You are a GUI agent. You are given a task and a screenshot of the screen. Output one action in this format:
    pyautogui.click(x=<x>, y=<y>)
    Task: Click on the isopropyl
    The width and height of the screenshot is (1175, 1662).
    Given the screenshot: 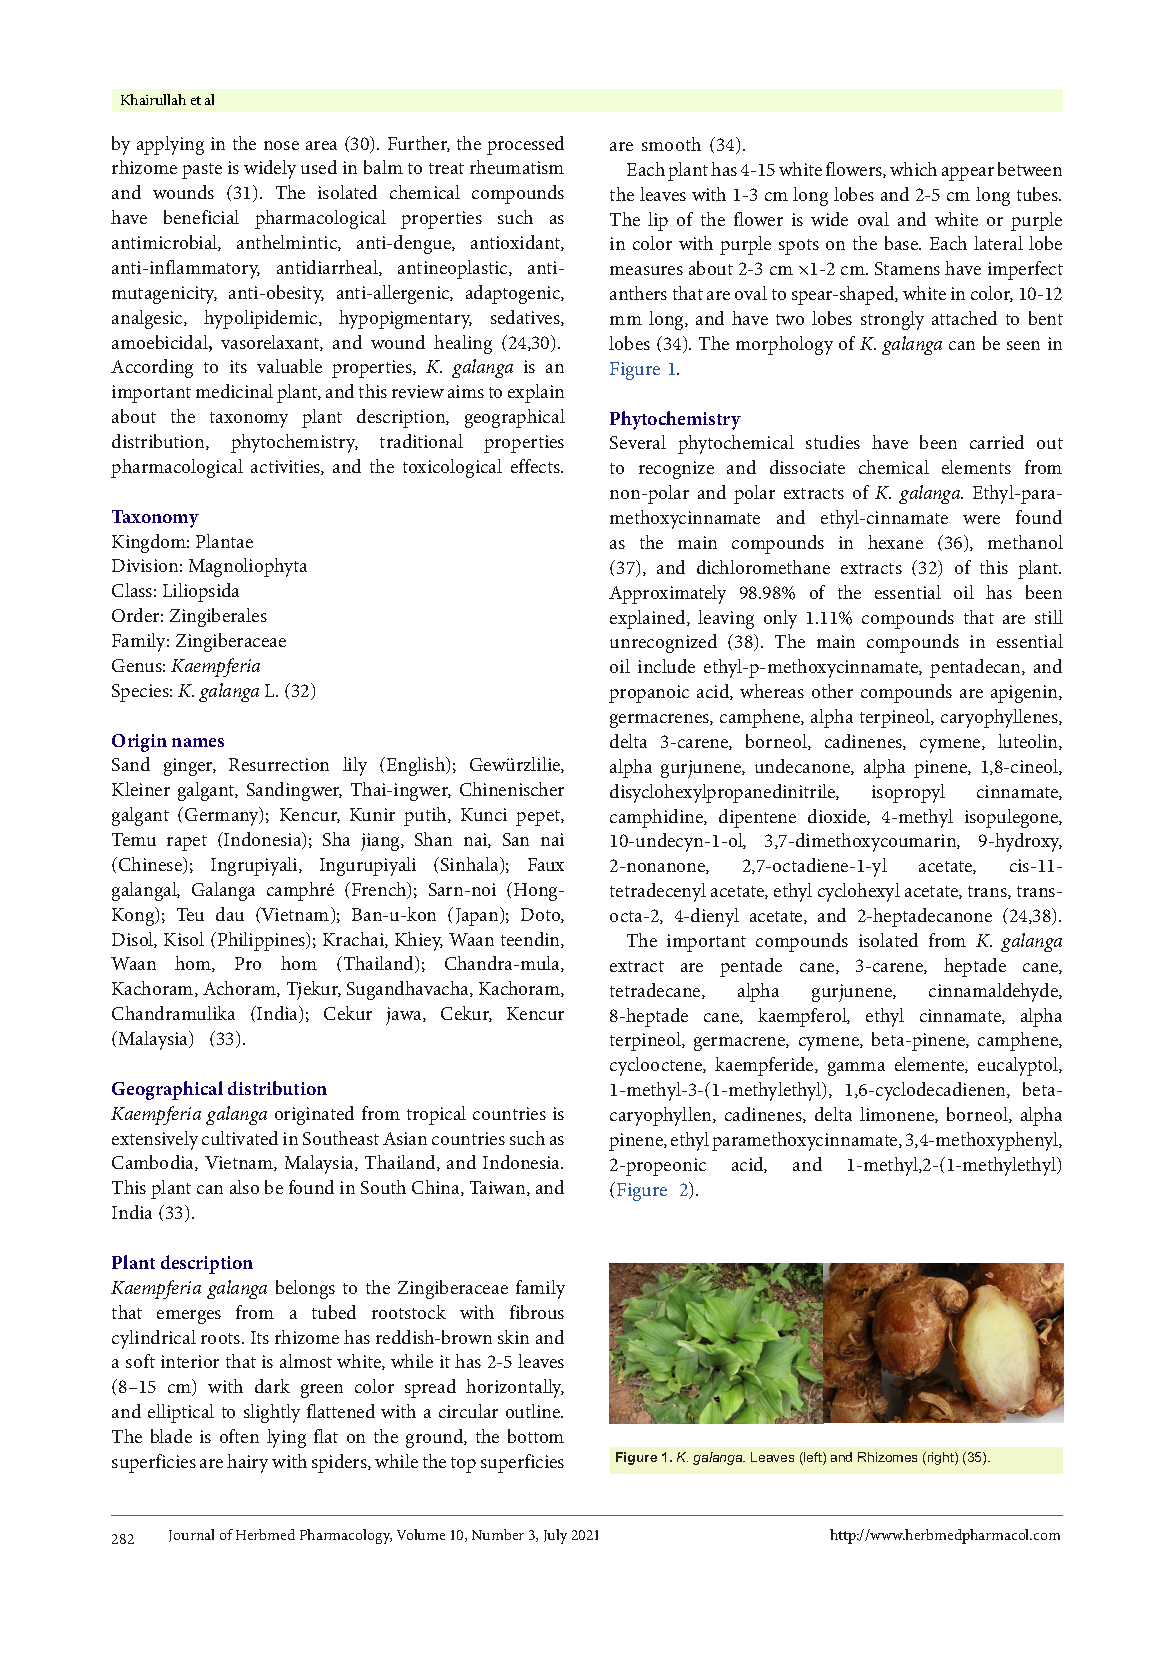 What is the action you would take?
    pyautogui.click(x=908, y=793)
